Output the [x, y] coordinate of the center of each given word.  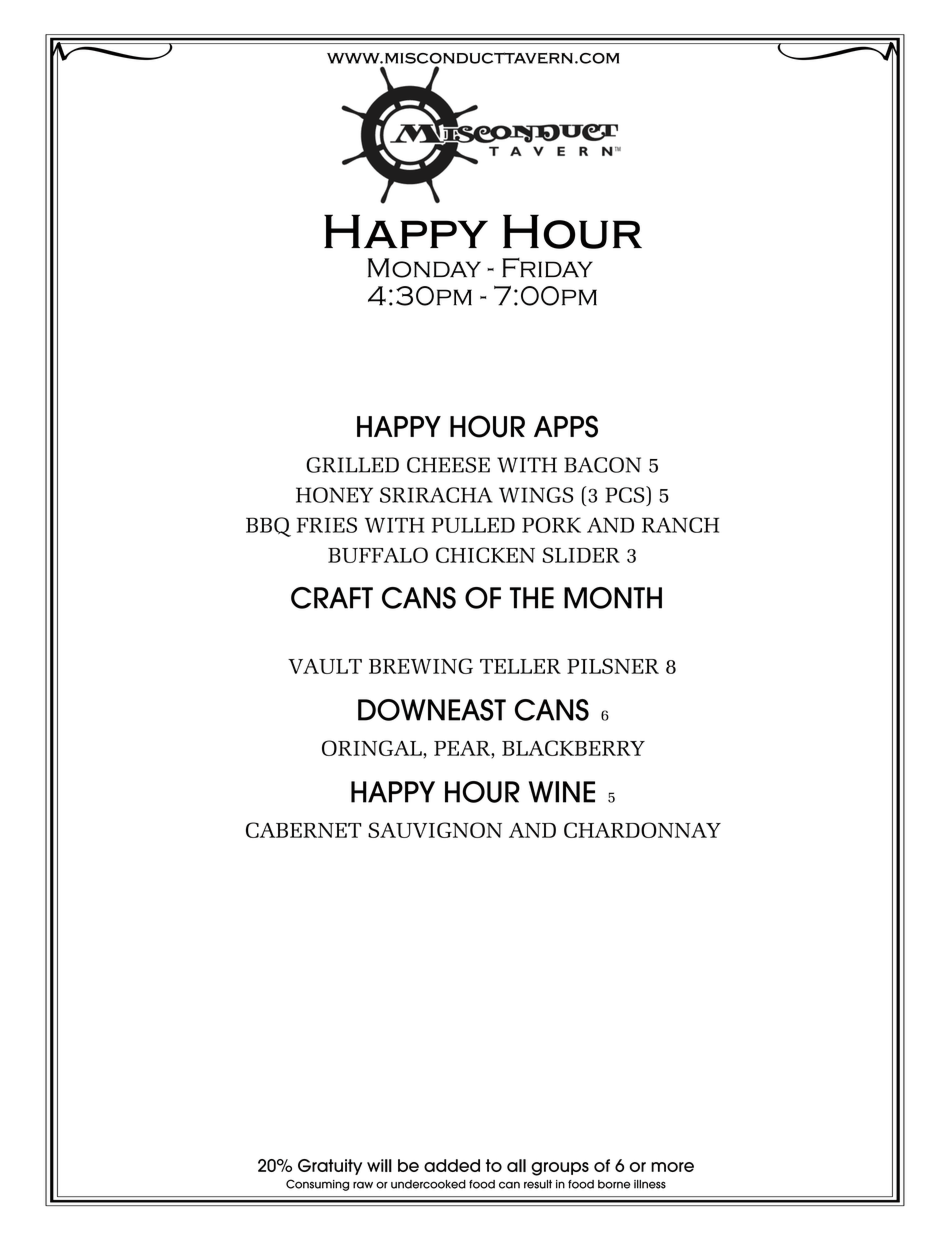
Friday [547, 268]
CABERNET [304, 830]
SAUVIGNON [435, 830]
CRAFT [332, 598]
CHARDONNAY [642, 830]
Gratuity [330, 1167]
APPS [566, 426]
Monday [424, 268]
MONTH [613, 598]
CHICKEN [485, 555]
